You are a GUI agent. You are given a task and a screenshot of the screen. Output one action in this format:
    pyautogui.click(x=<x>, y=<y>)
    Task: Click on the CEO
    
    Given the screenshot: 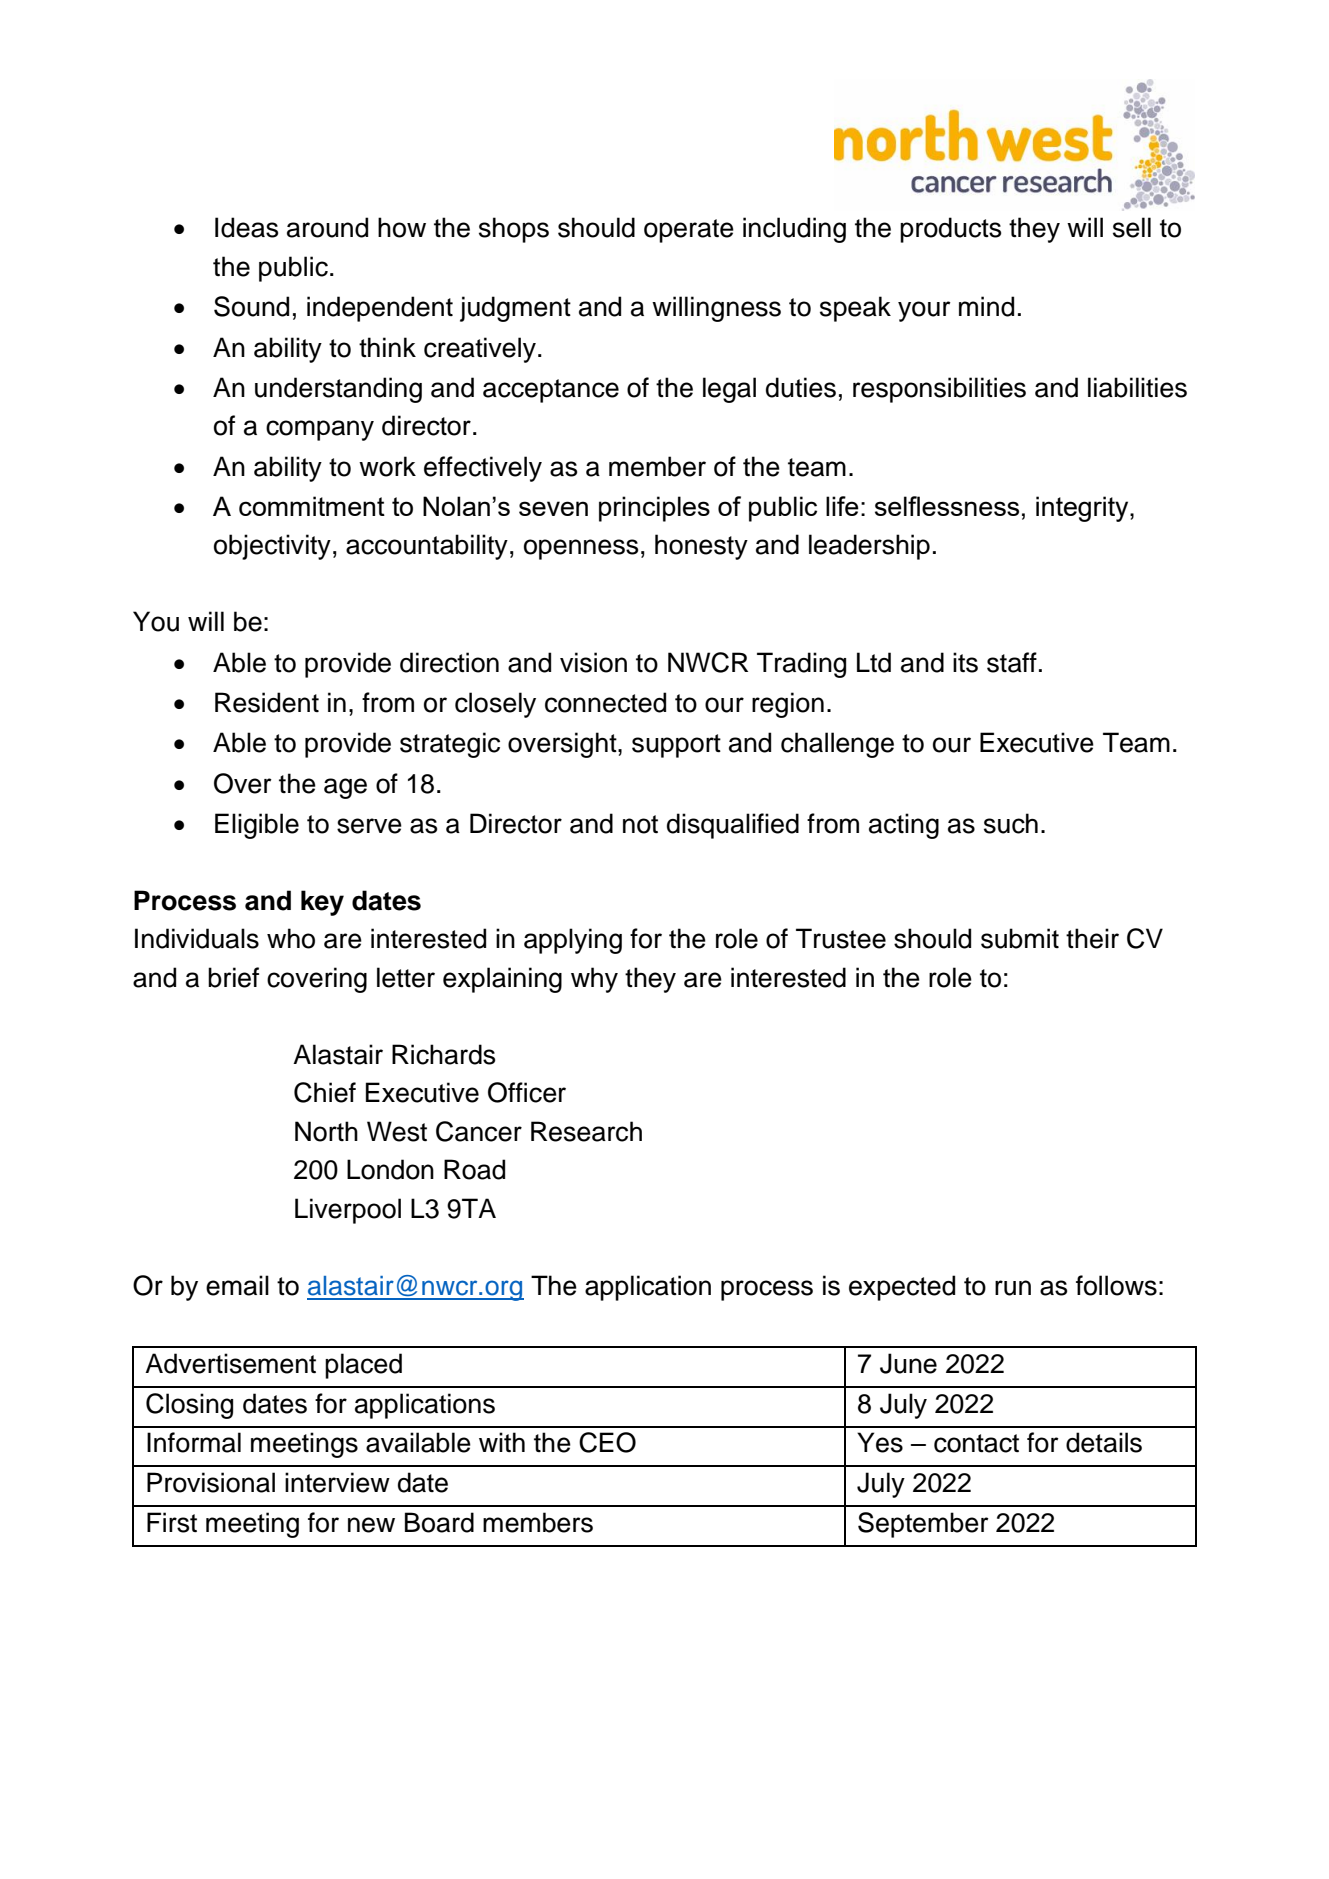 What is the action you would take?
    pyautogui.click(x=607, y=1442)
